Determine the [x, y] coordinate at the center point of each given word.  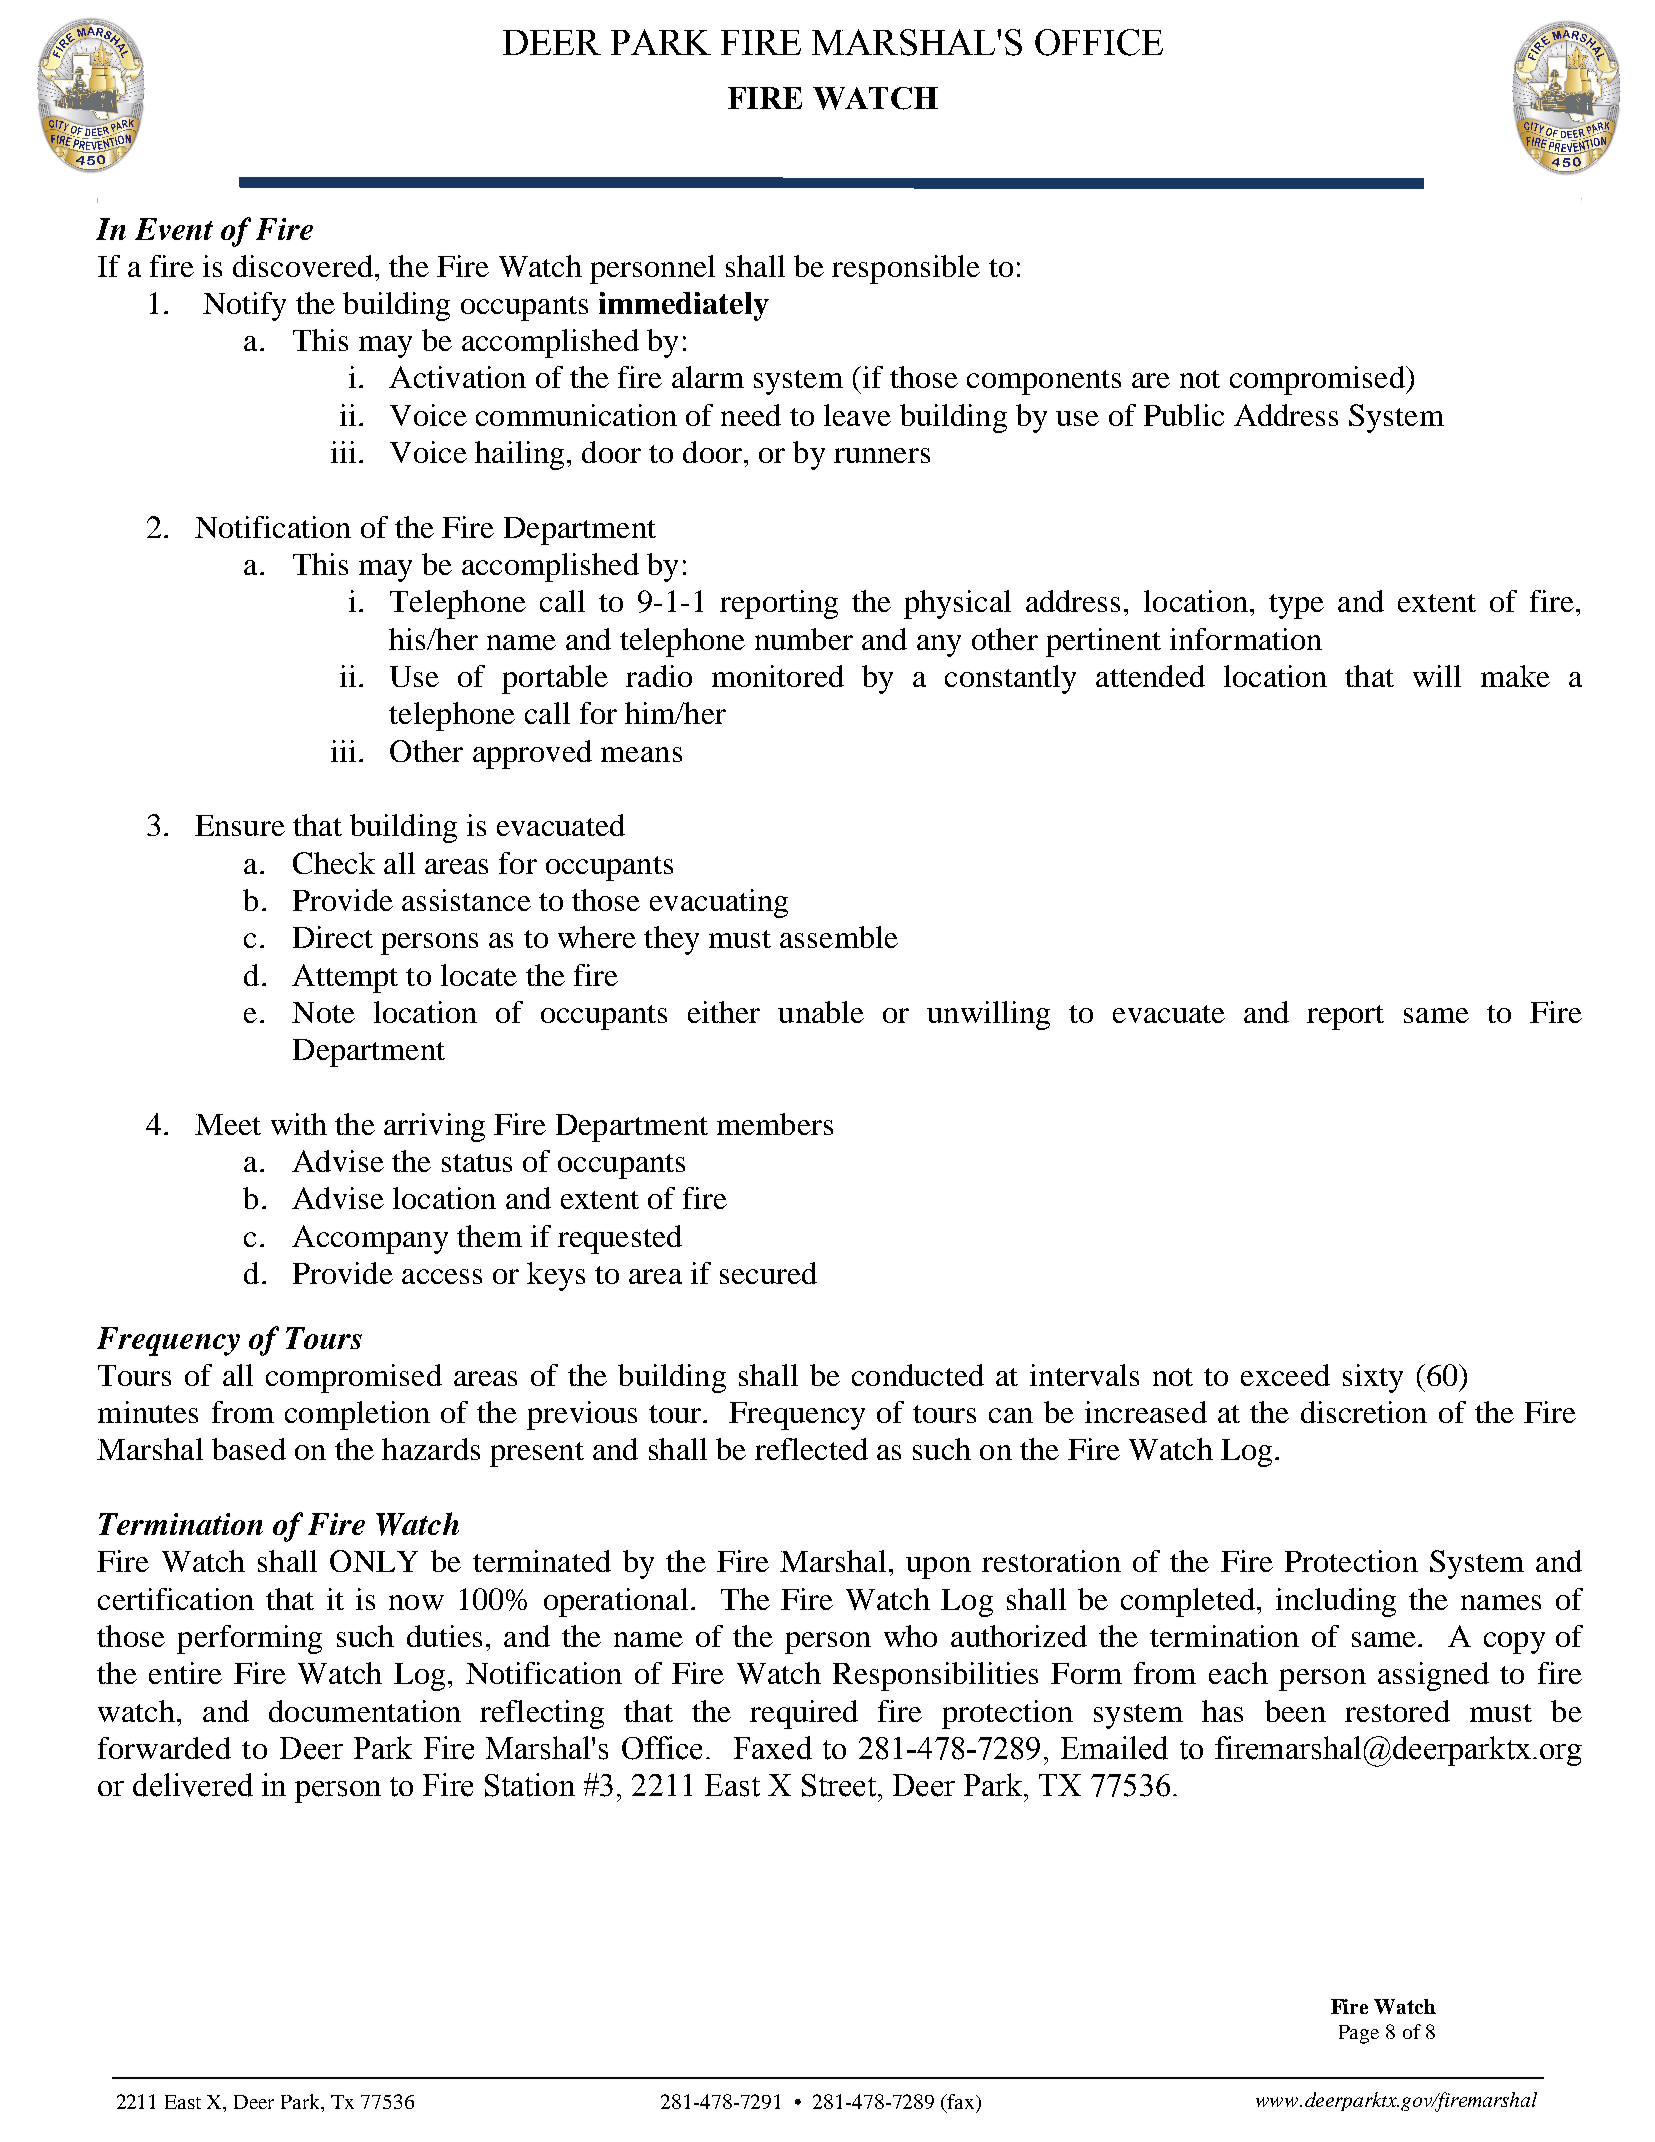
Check [334, 863]
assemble [839, 937]
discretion [1364, 1412]
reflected [811, 1449]
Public [1184, 415]
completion [357, 1415]
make [1515, 676]
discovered [303, 266]
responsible [906, 269]
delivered [193, 1785]
